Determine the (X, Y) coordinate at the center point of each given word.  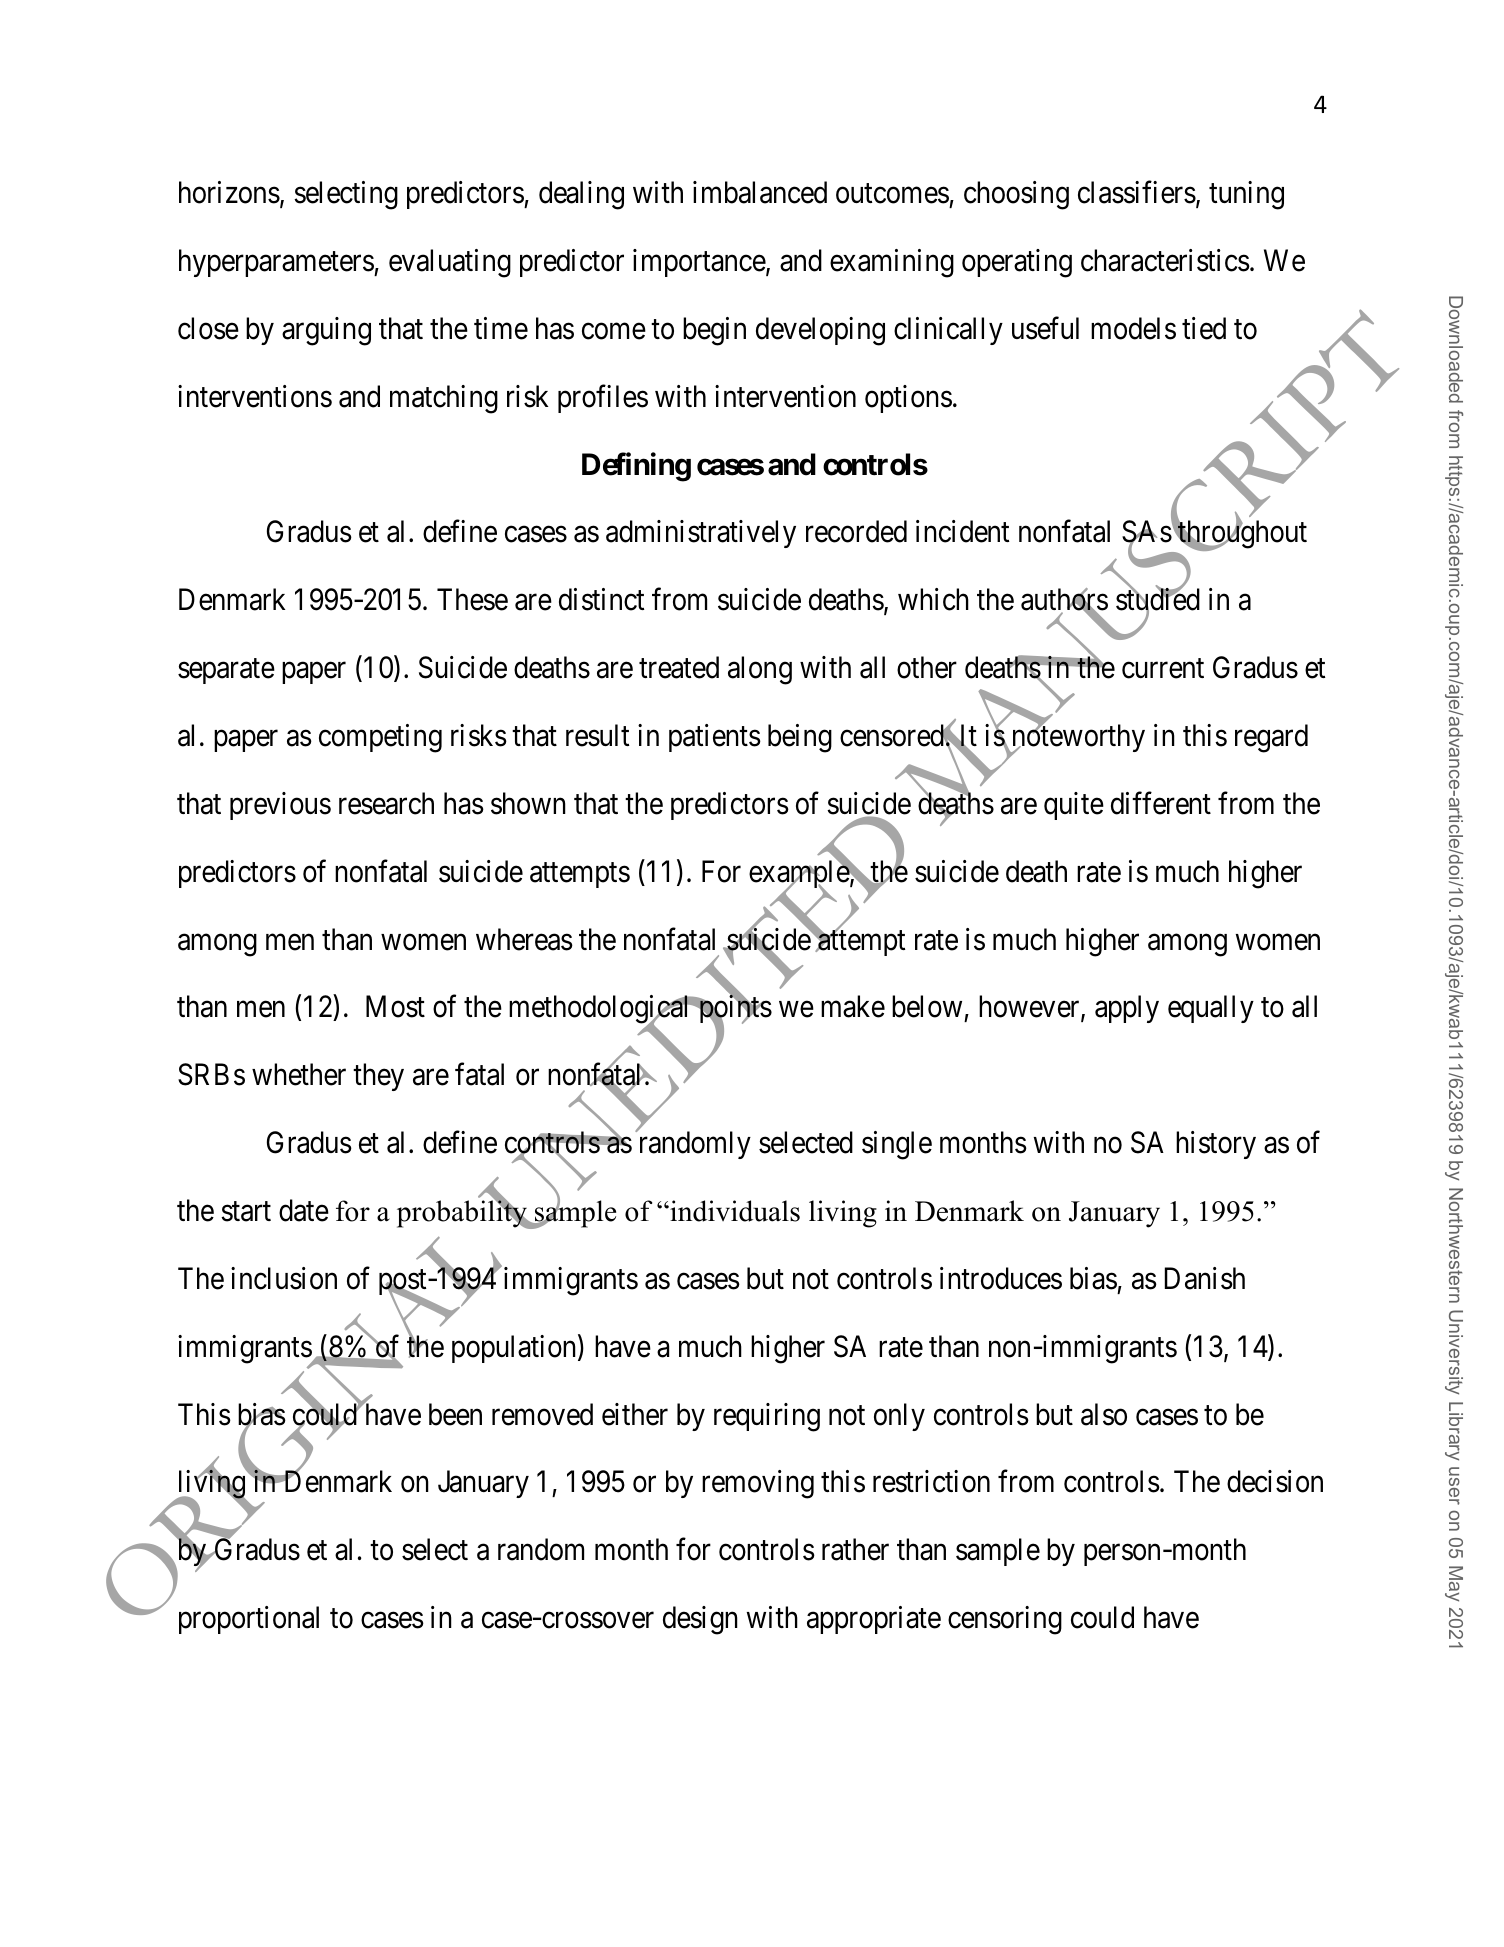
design (700, 1620)
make (853, 1006)
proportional (249, 1620)
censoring (1005, 1620)
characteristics (1165, 260)
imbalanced (760, 192)
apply (1127, 1009)
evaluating (450, 263)
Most (395, 1007)
